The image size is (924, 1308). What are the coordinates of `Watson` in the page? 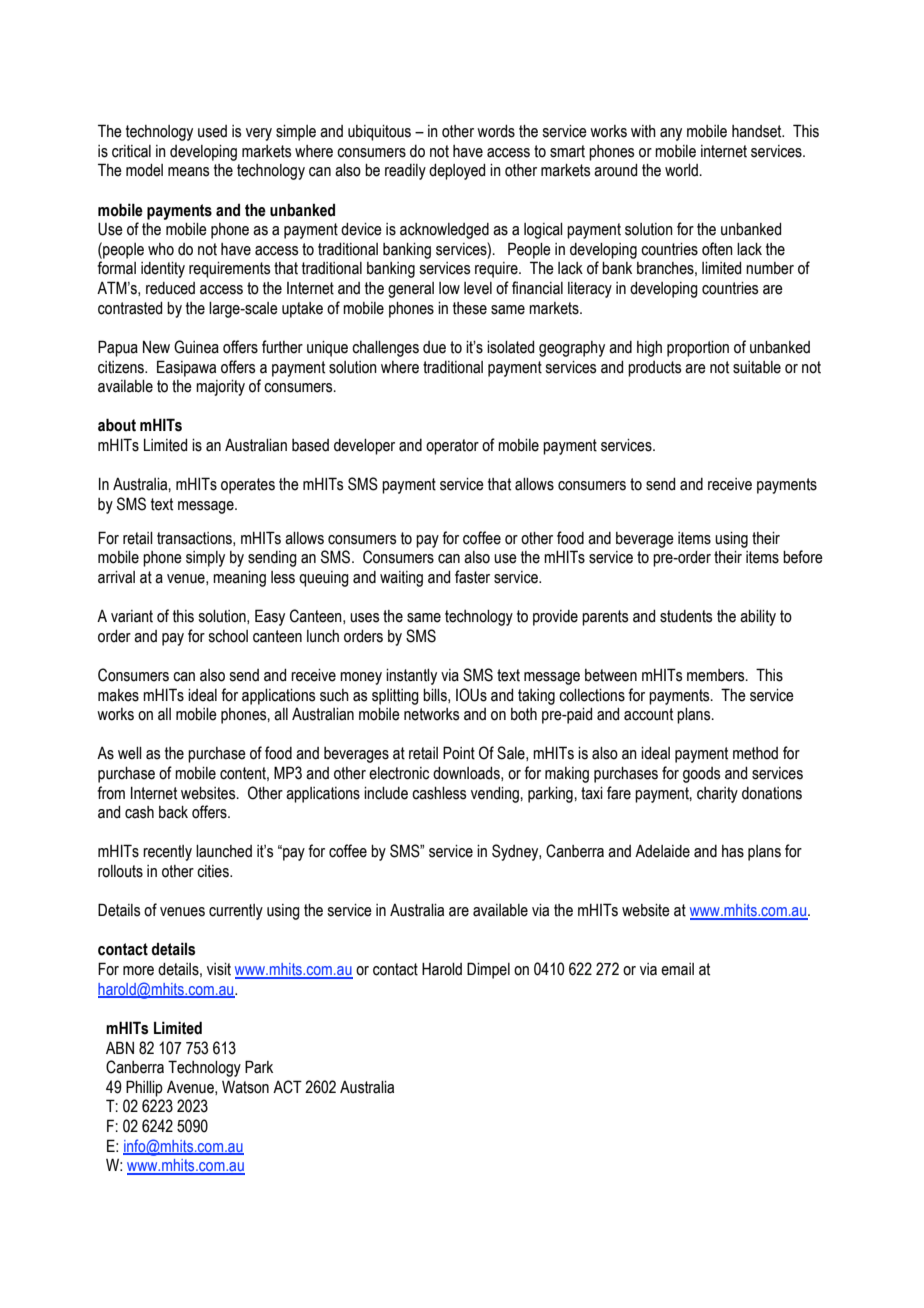 It's located at (245, 1087).
